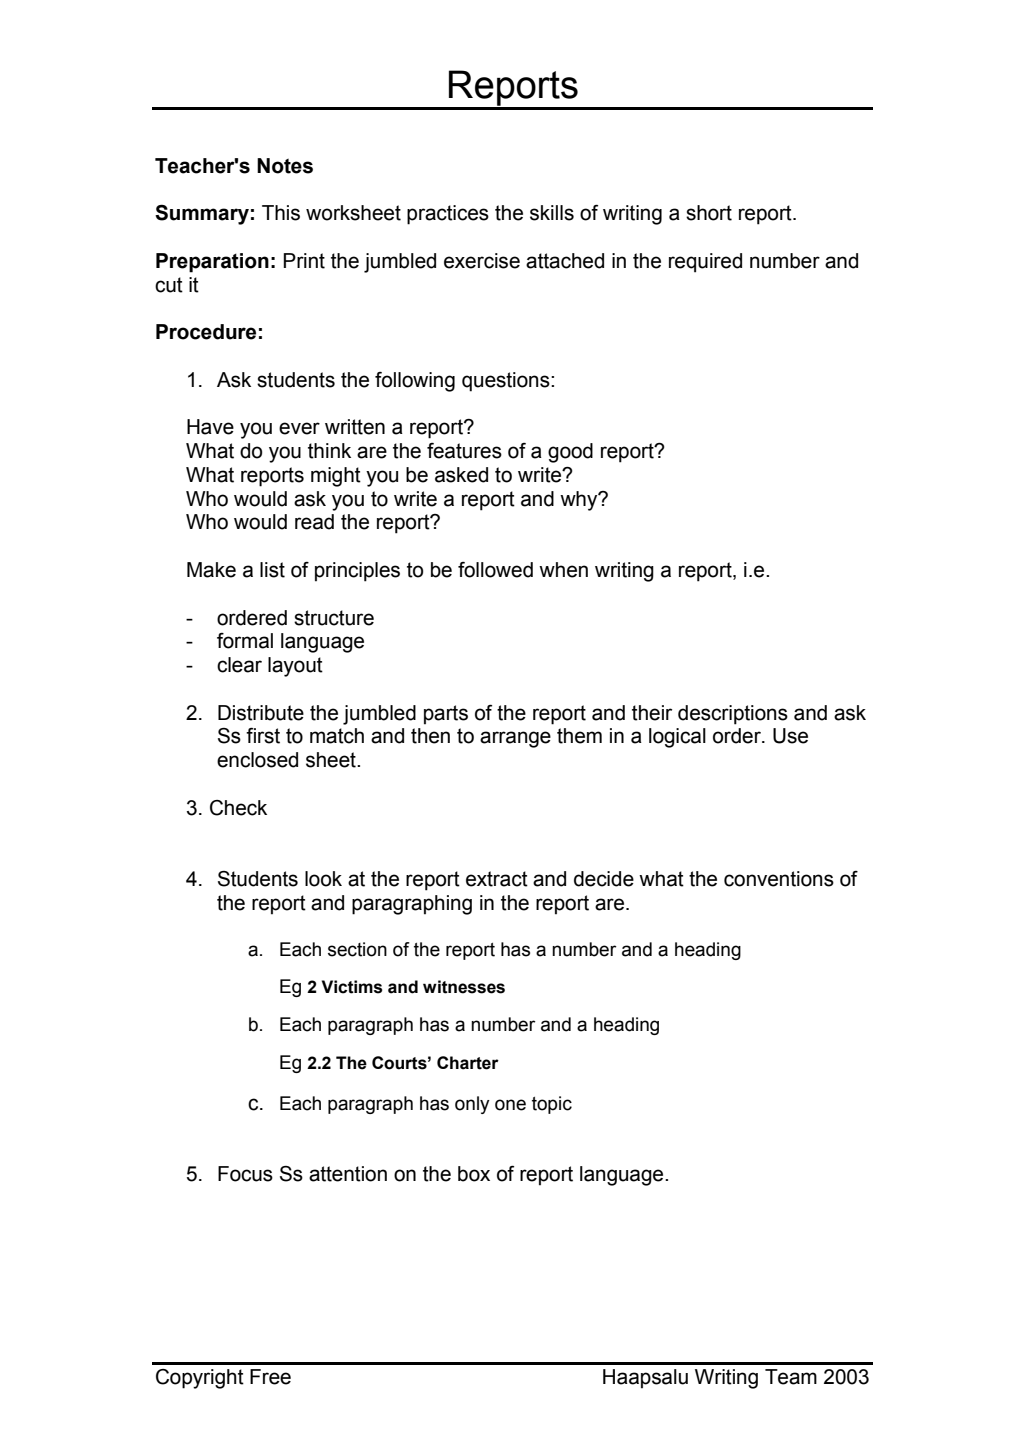 The image size is (1025, 1451). I want to click on short, so click(709, 213).
